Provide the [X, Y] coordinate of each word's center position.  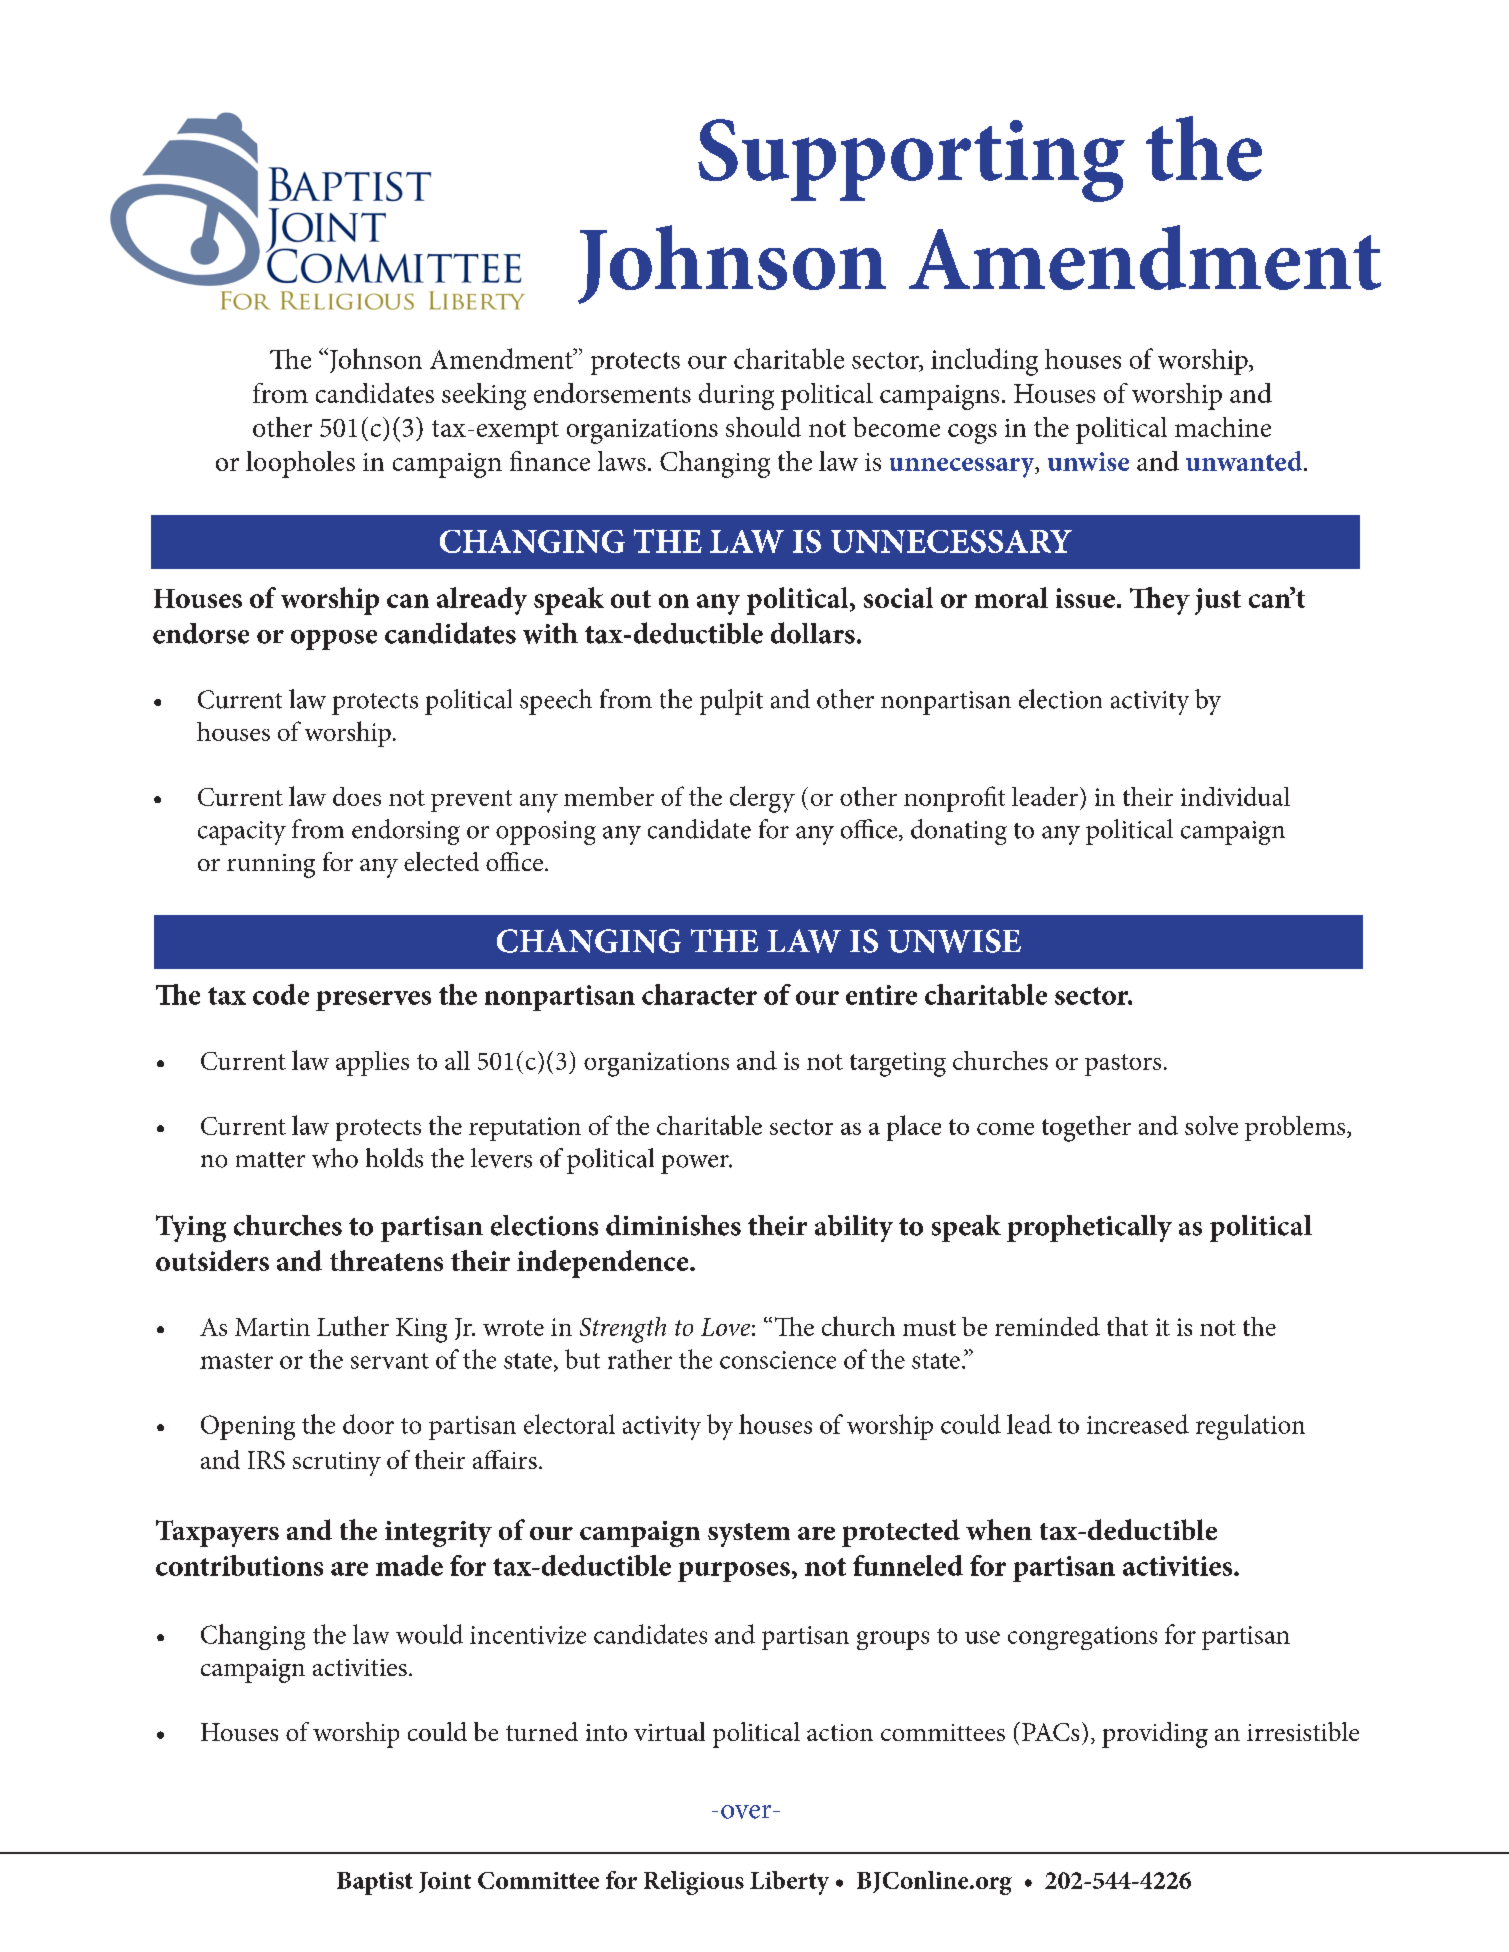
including [984, 362]
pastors [1123, 1065]
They [1160, 601]
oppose [334, 640]
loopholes [300, 464]
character [699, 994]
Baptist [375, 1883]
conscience [778, 1360]
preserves [373, 1001]
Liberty [789, 1883]
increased [1138, 1424]
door [368, 1424]
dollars [813, 633]
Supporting [911, 160]
